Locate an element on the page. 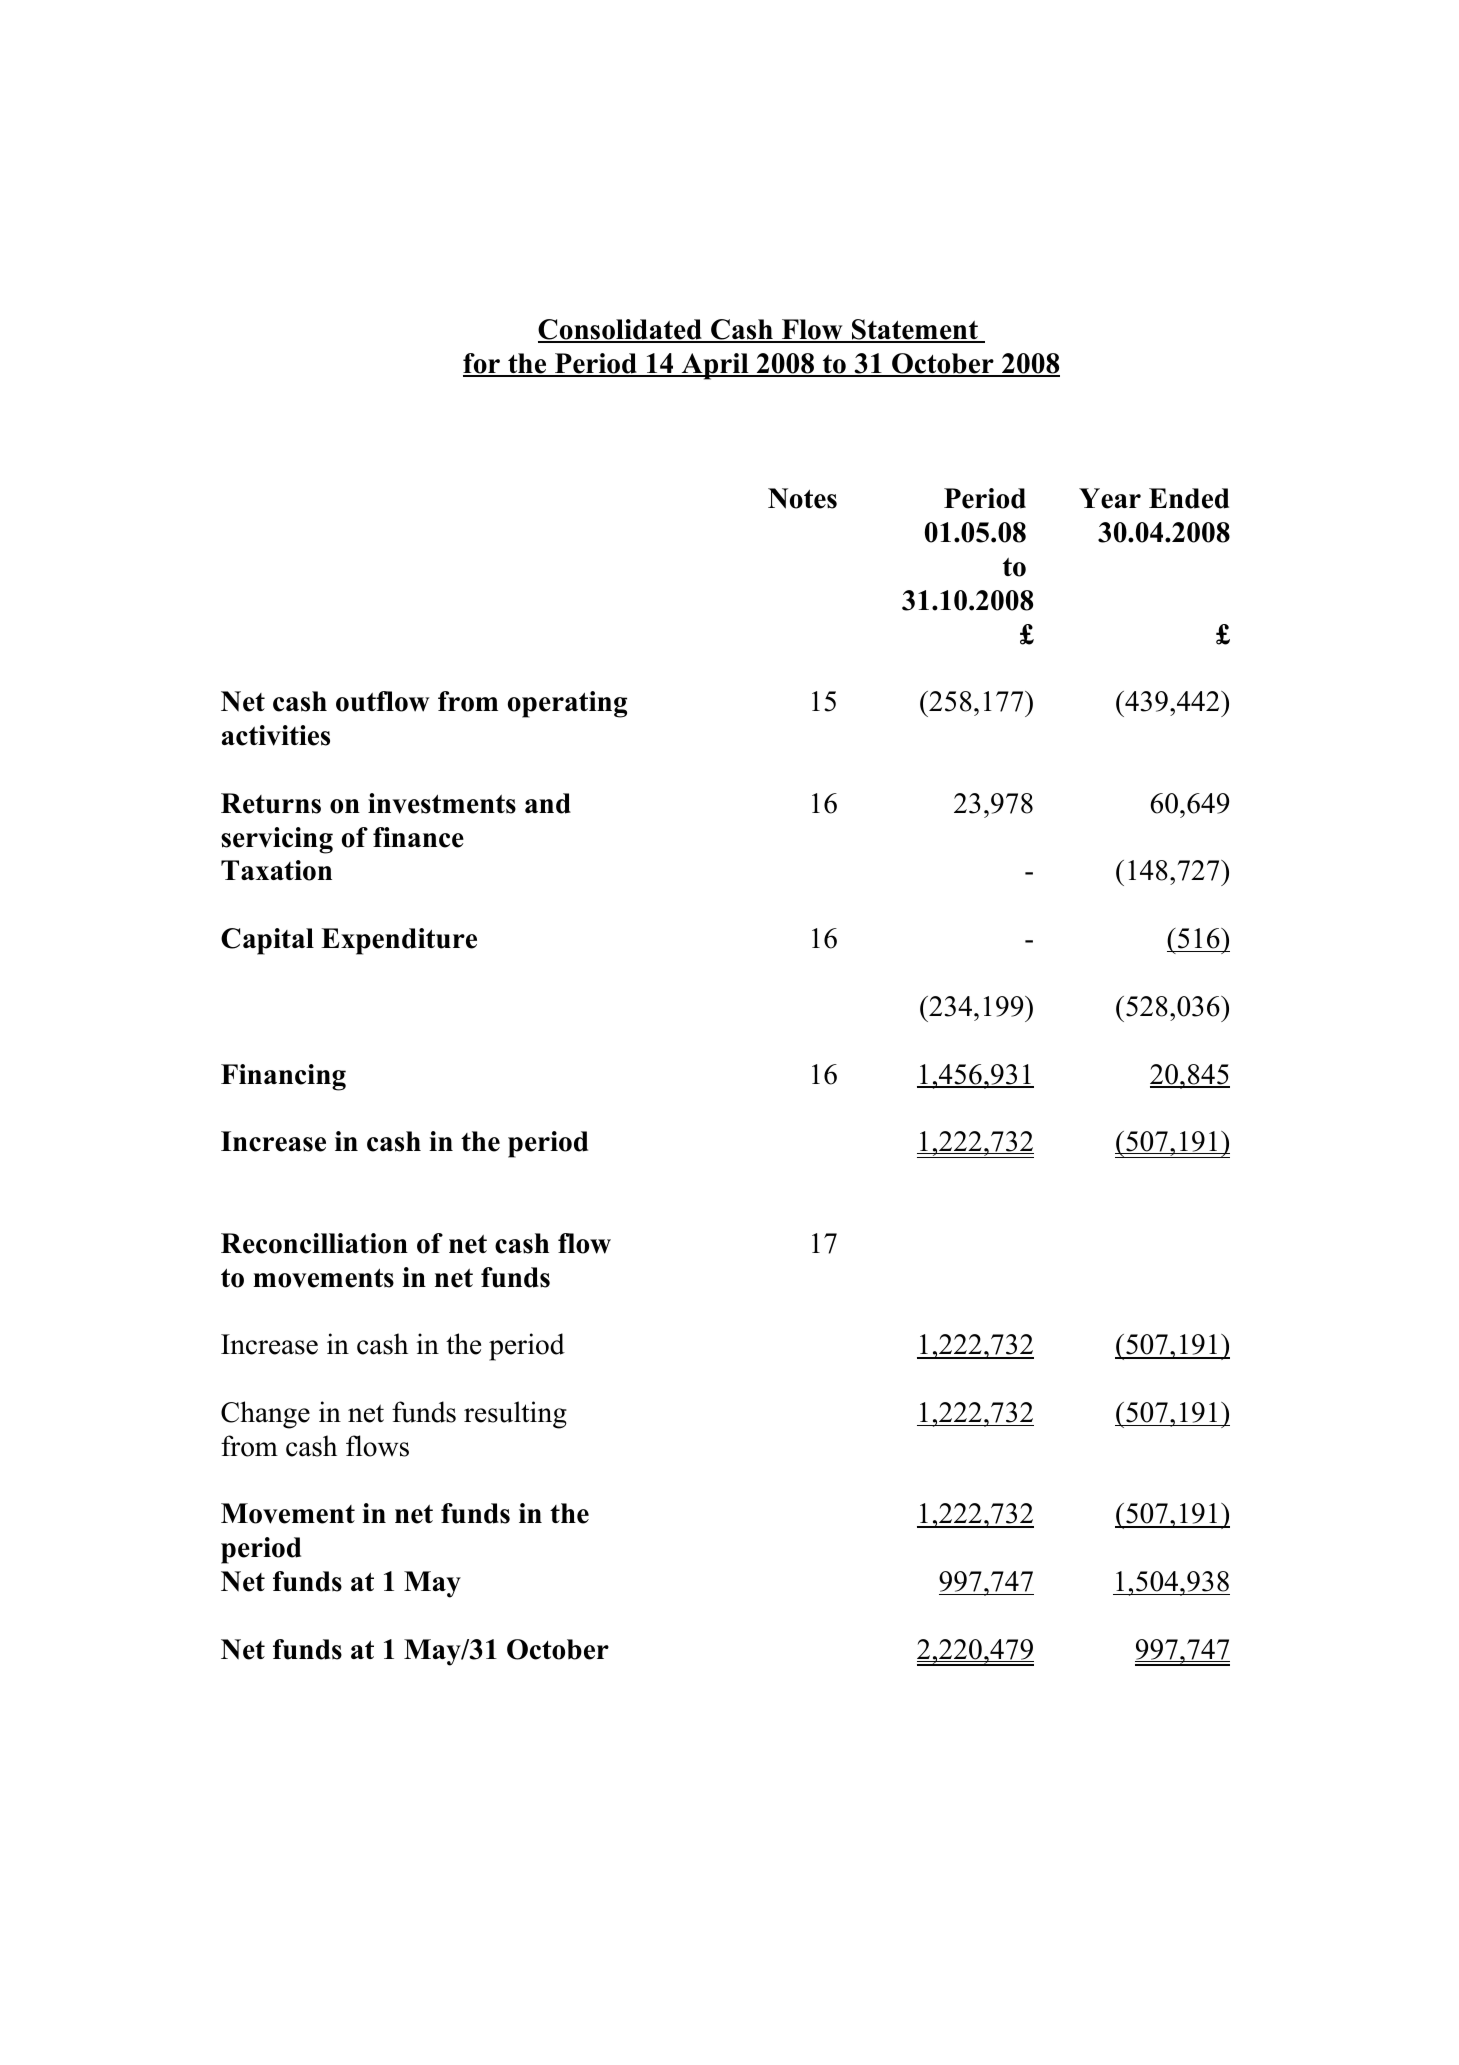 This page has height=2065, width=1459. resulting is located at coordinates (515, 1415).
